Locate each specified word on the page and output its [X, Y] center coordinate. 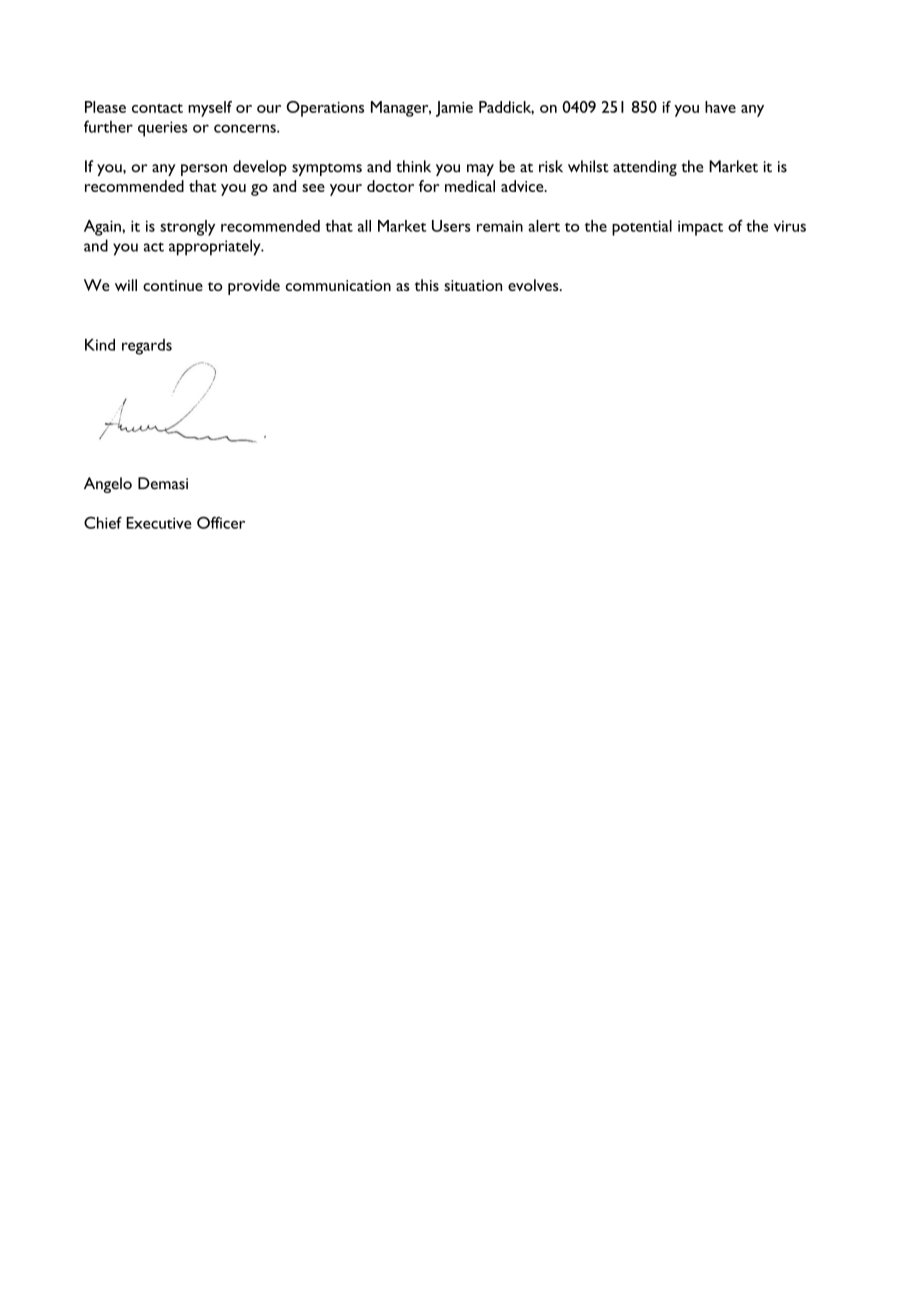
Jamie [454, 109]
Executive [159, 523]
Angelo [108, 485]
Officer [221, 522]
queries [163, 129]
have [720, 107]
